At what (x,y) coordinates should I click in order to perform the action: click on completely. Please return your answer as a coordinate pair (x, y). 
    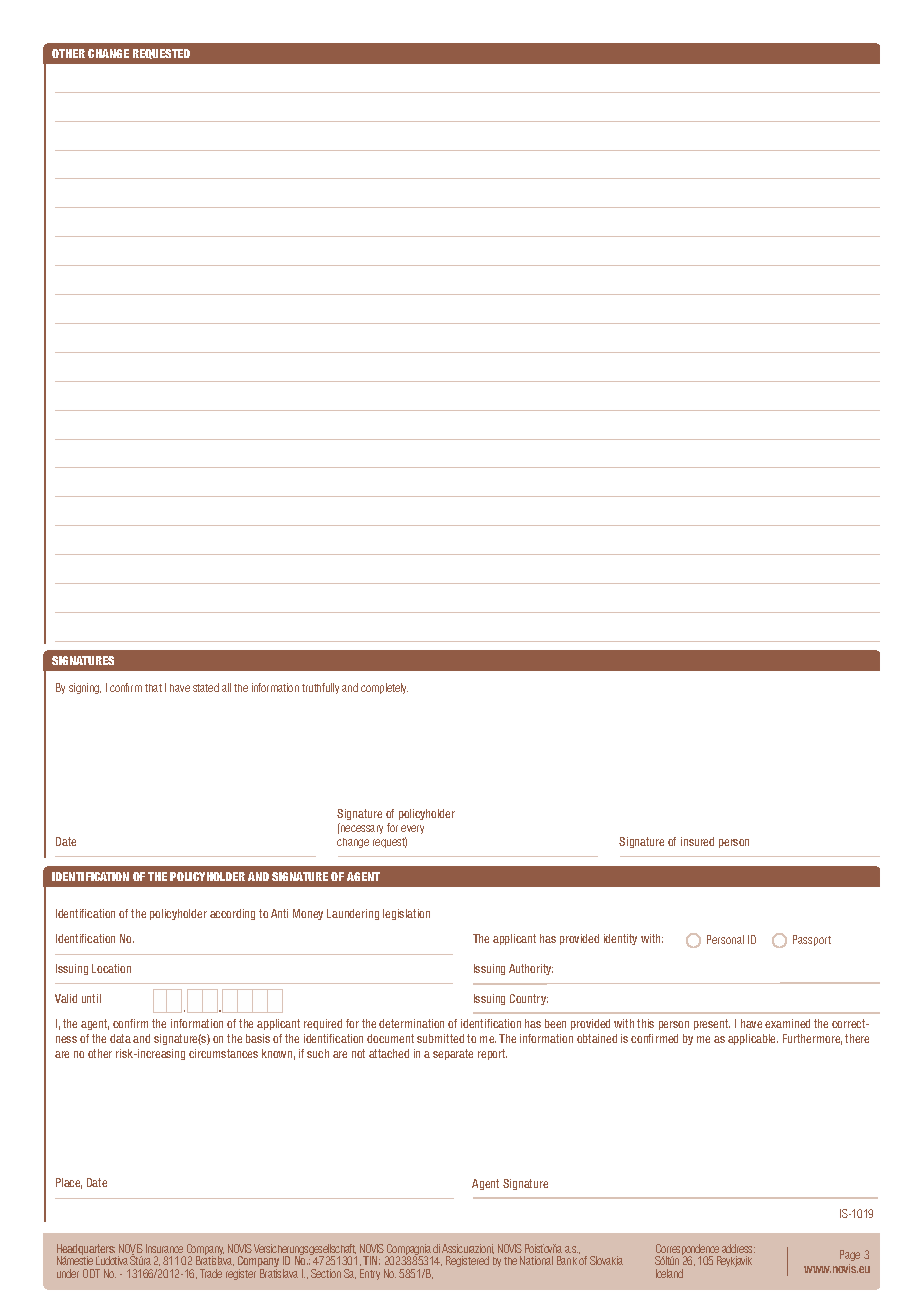
    Looking at the image, I should click on (384, 688).
